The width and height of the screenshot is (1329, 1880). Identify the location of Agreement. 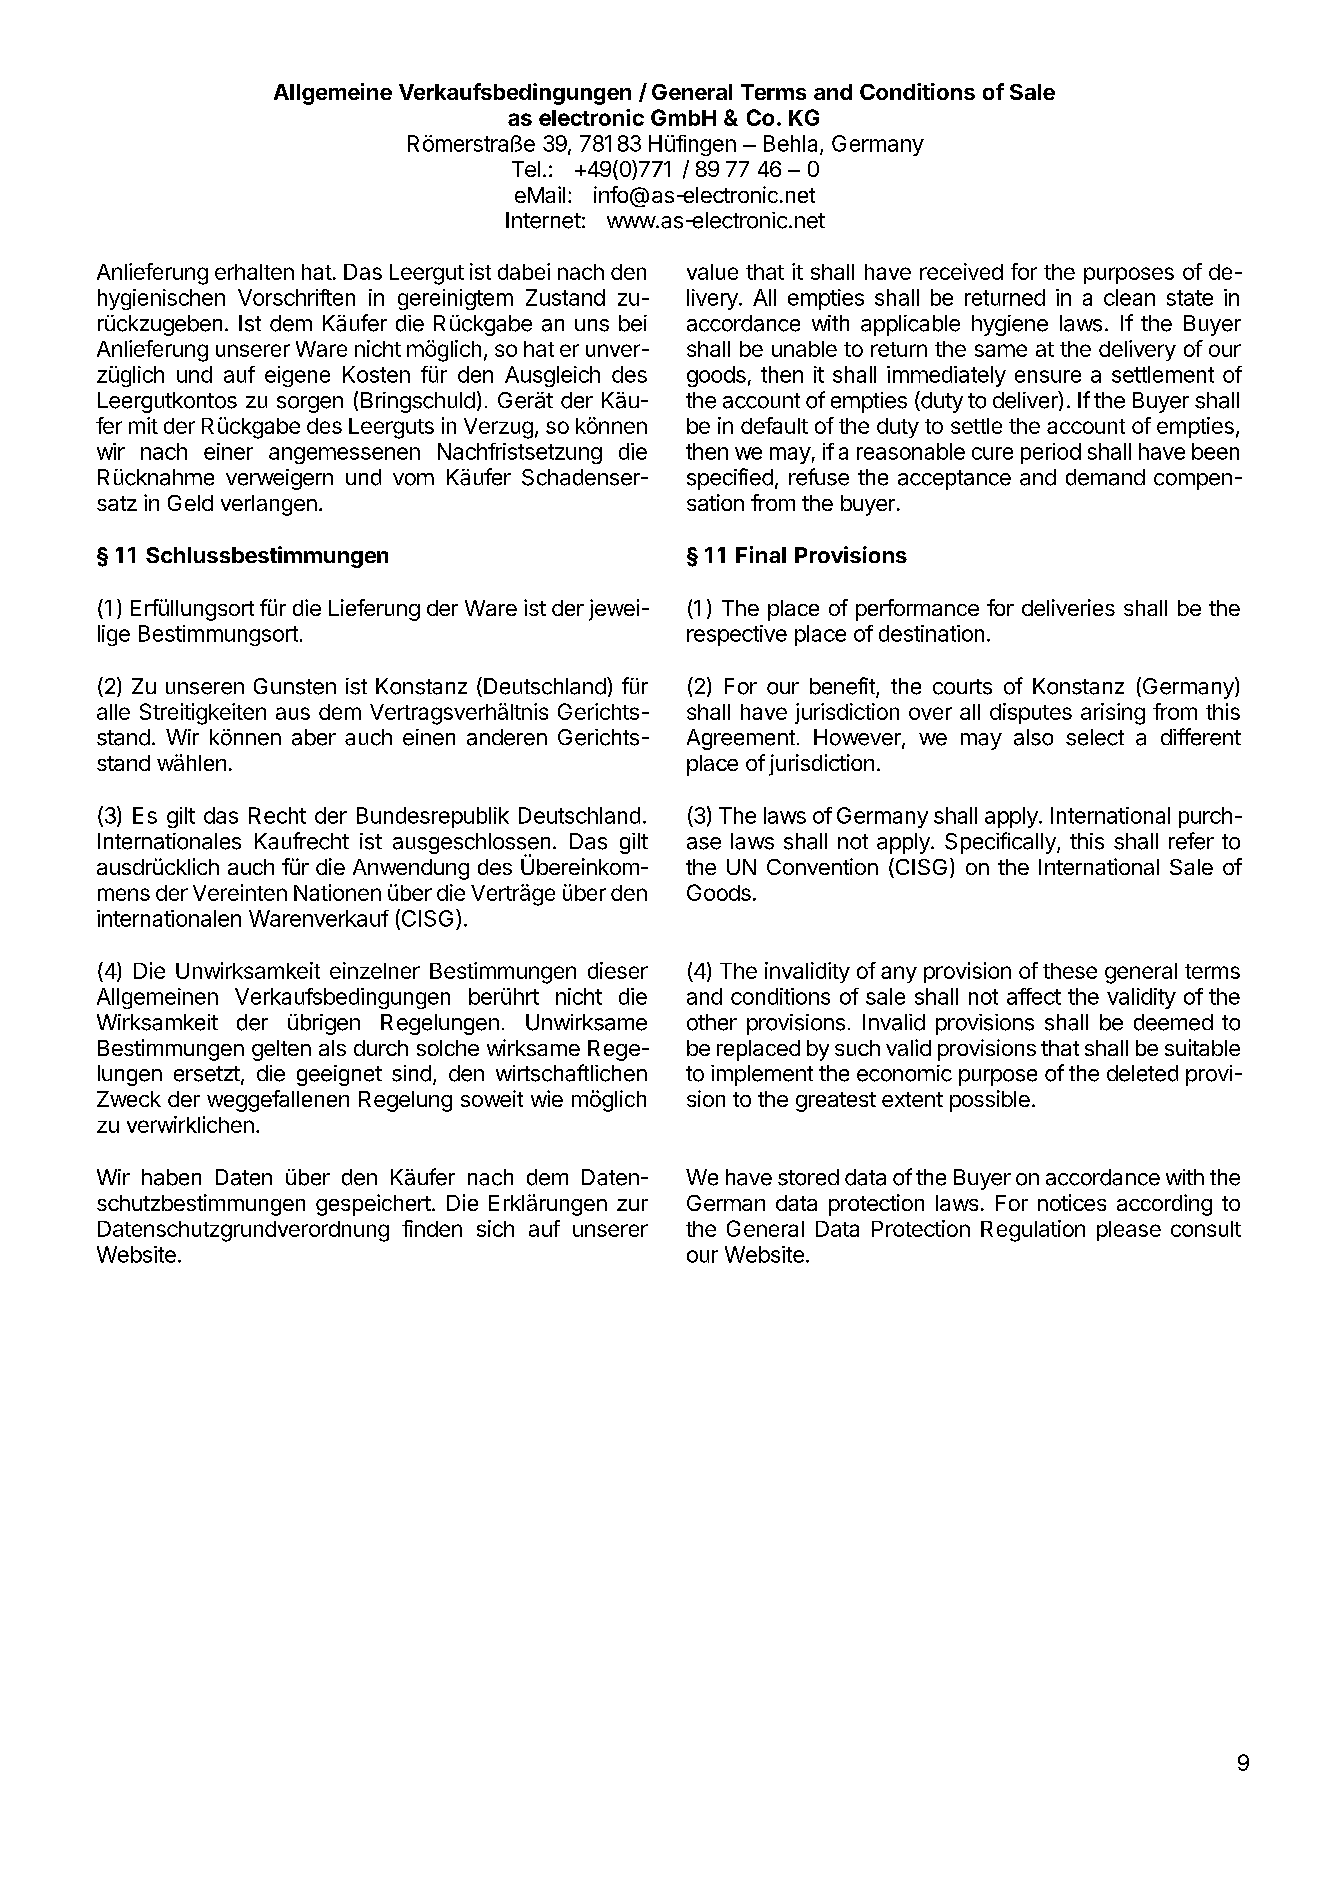
(741, 739).
